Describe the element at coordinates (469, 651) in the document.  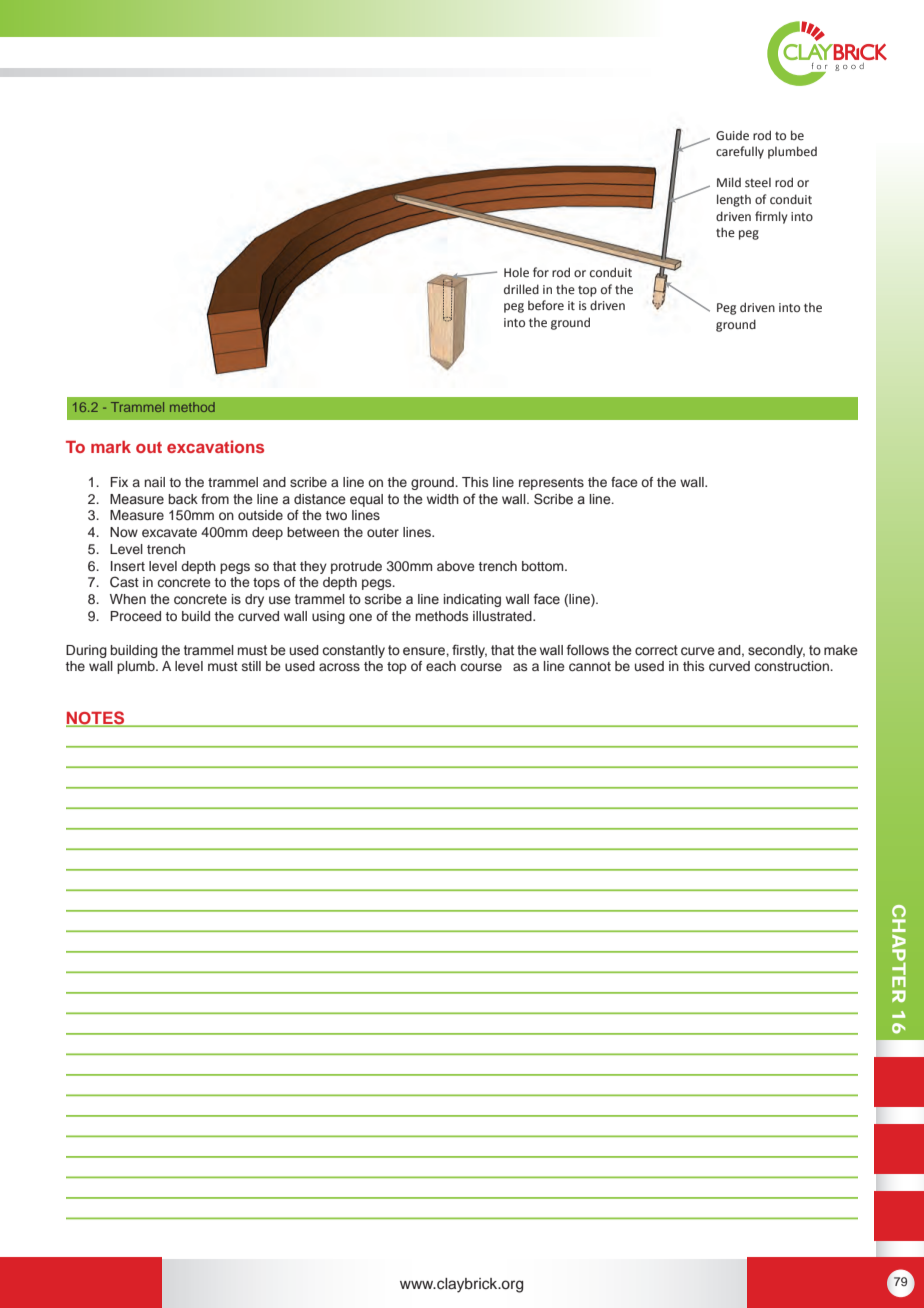
I see `firstly` at that location.
